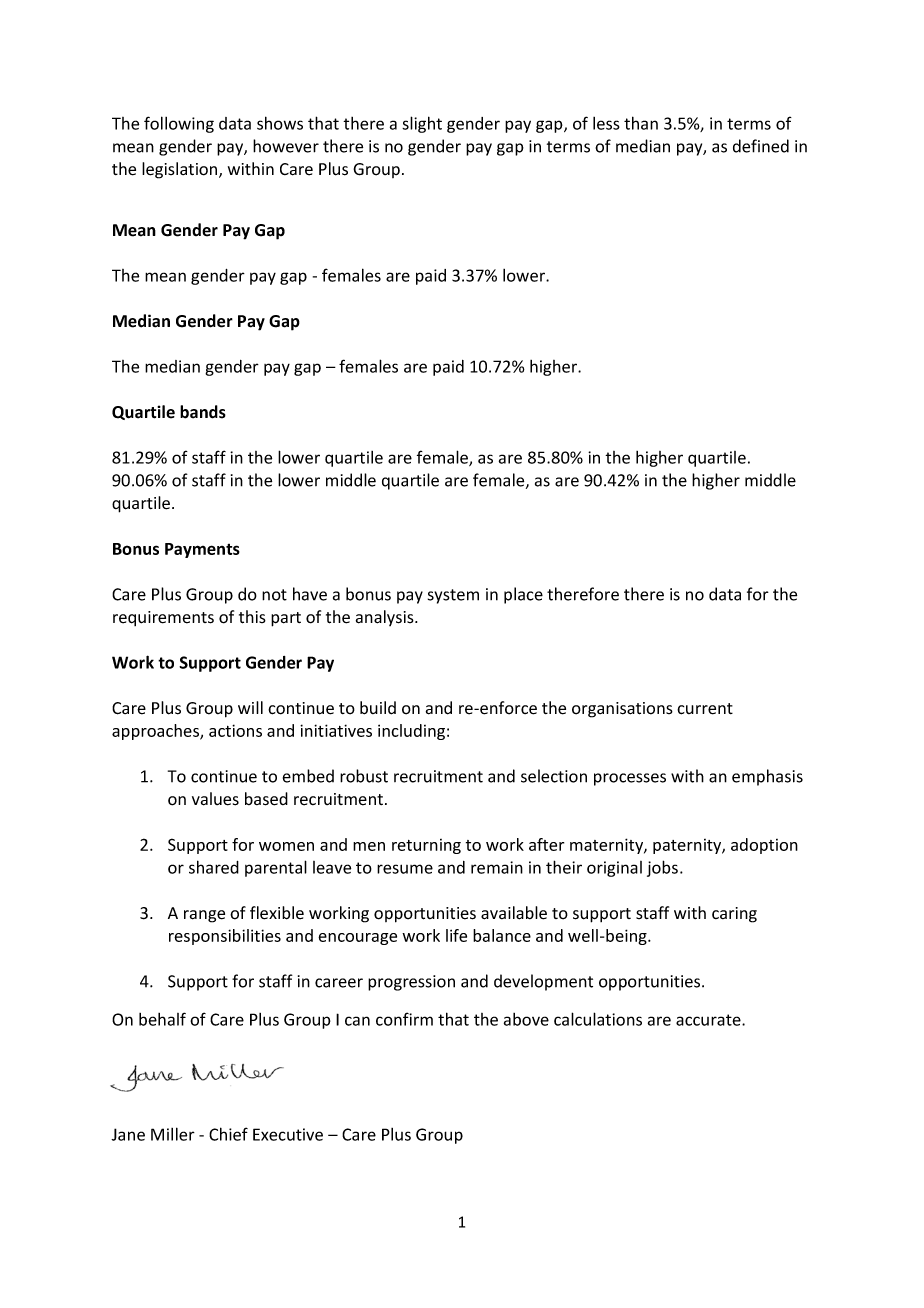  I want to click on slight, so click(422, 124).
